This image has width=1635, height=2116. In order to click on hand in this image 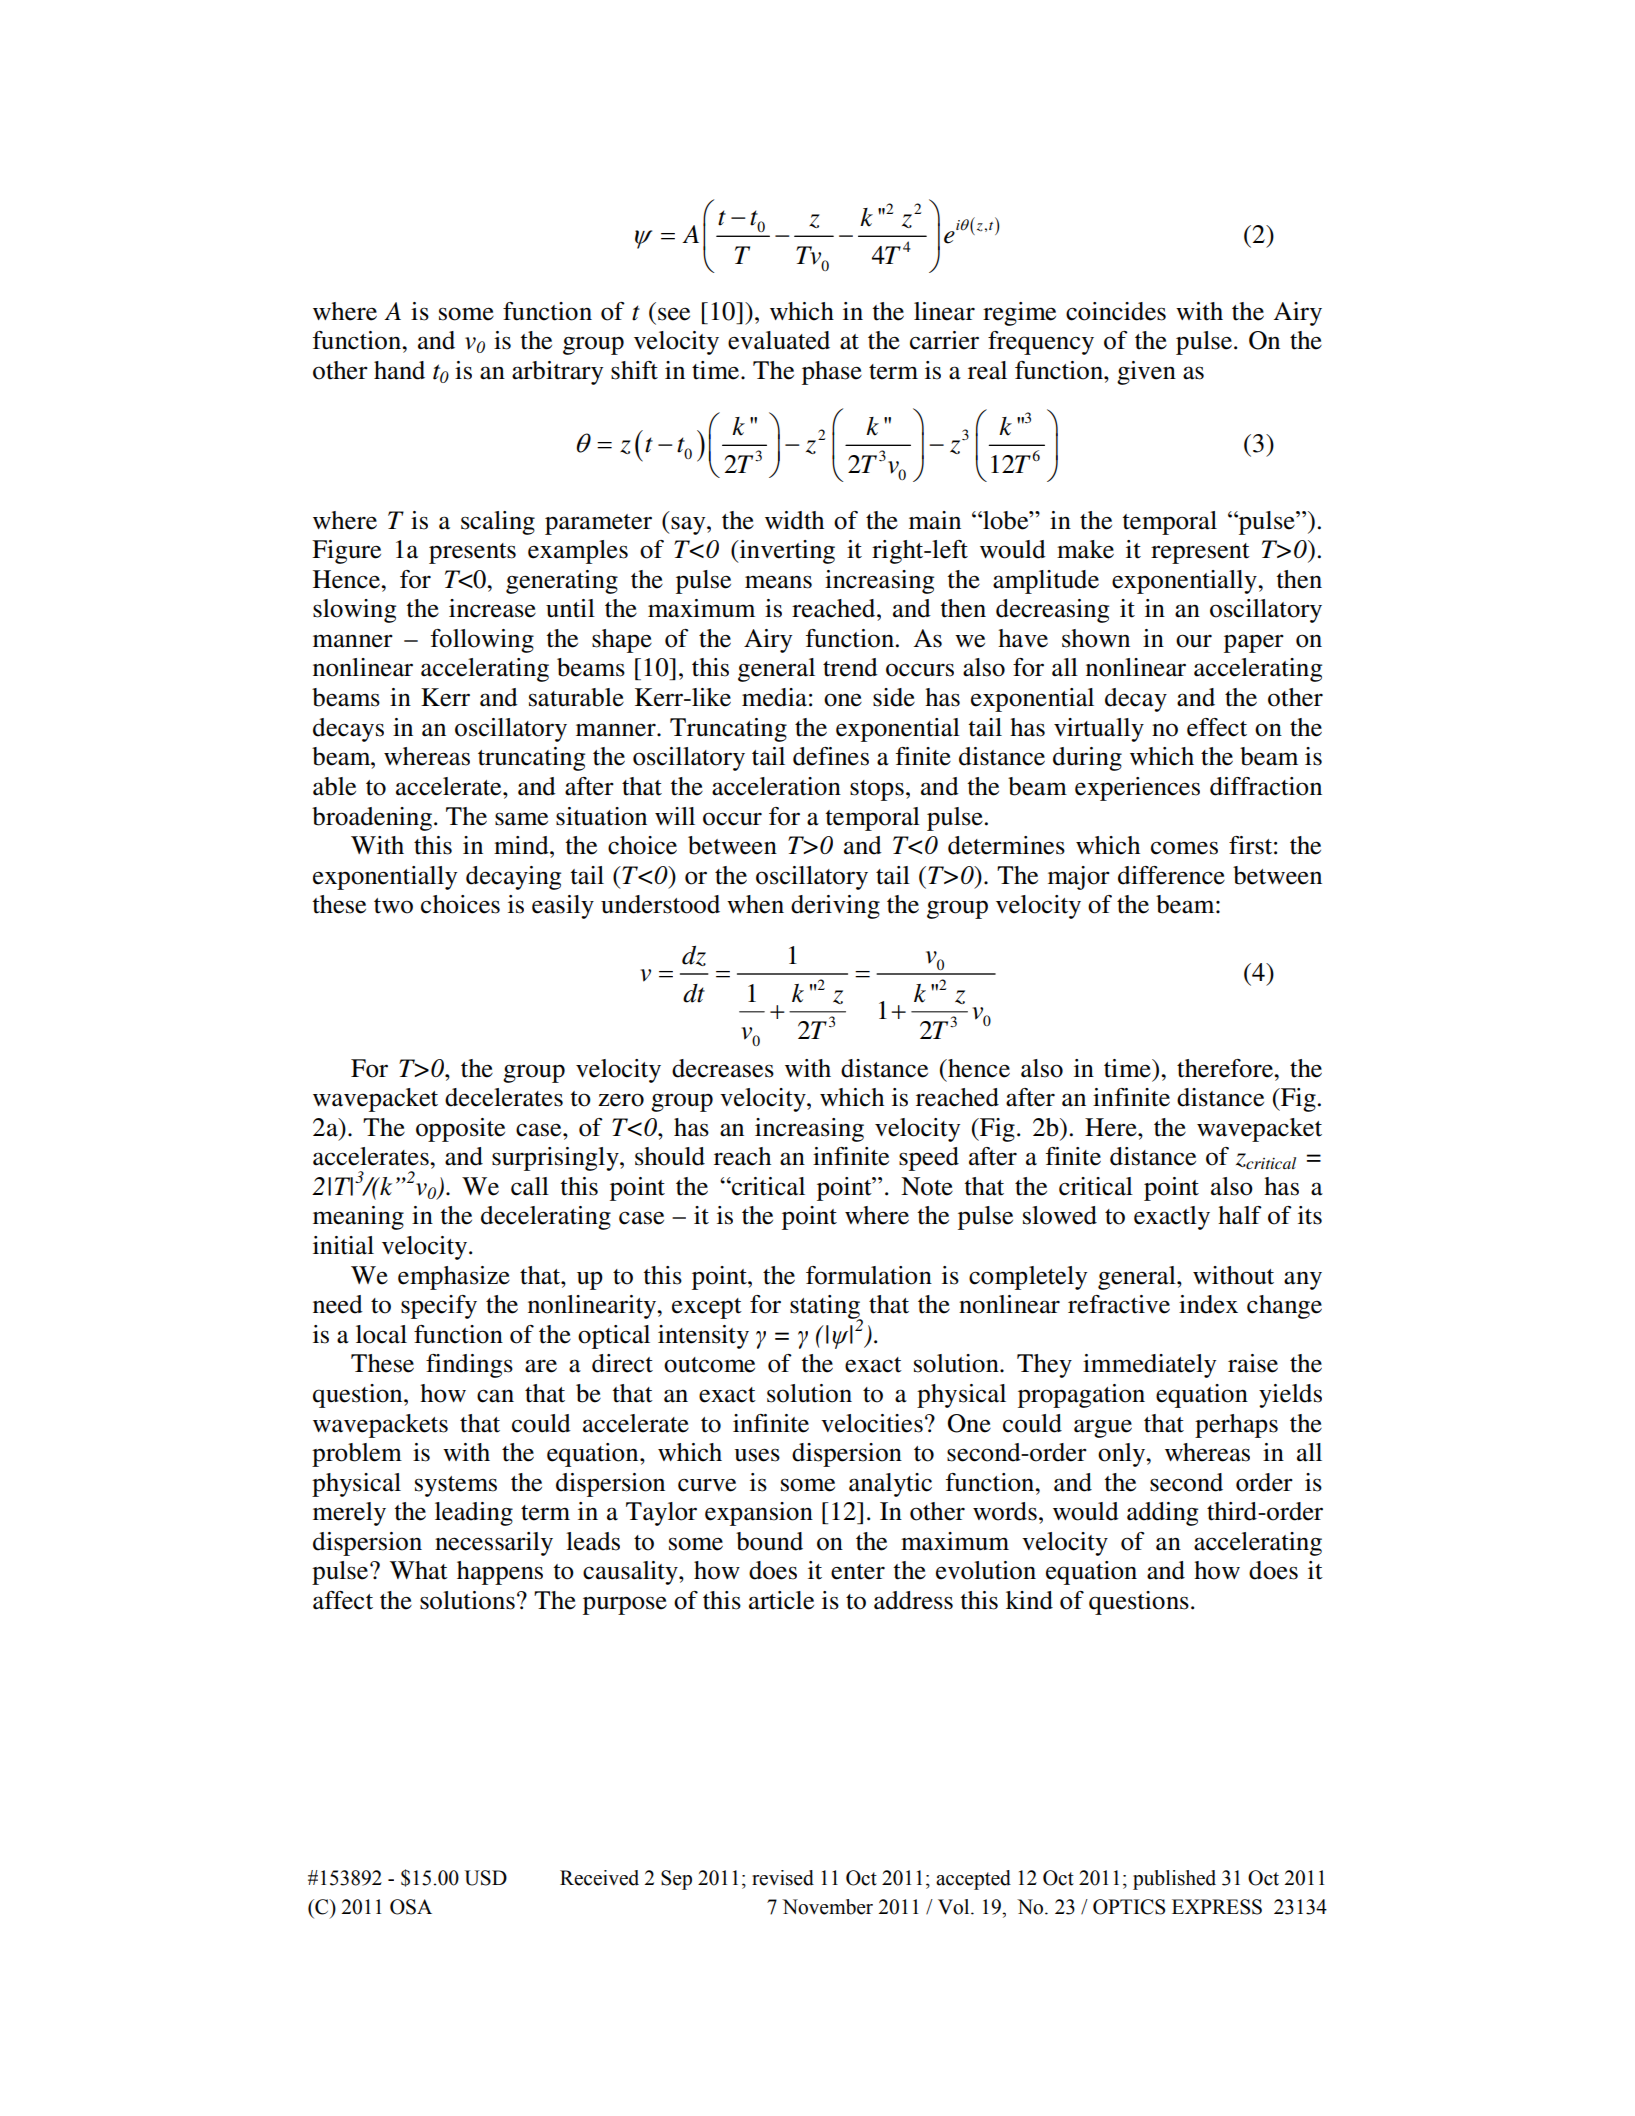, I will do `click(399, 370)`.
